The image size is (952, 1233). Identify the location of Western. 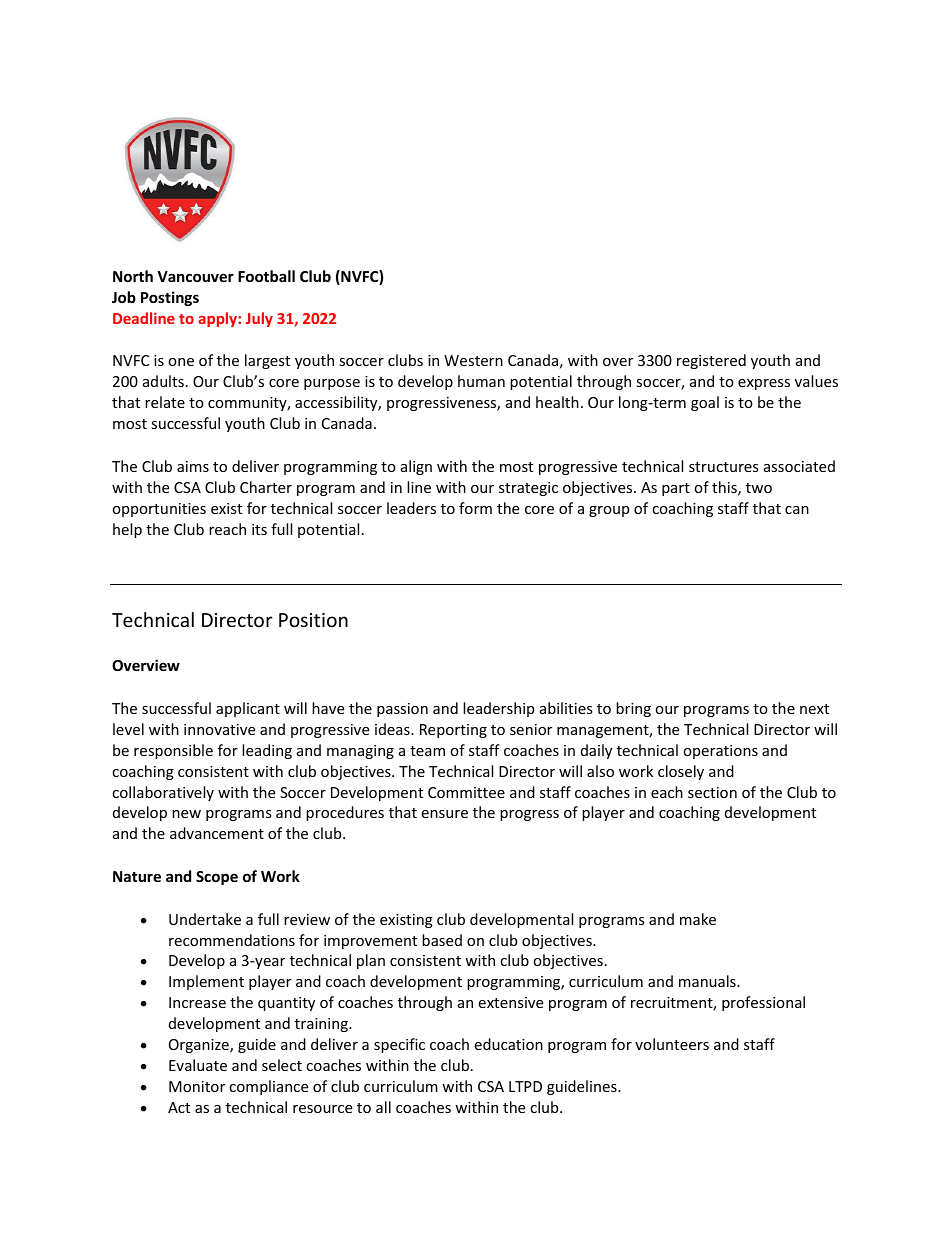
(473, 360).
